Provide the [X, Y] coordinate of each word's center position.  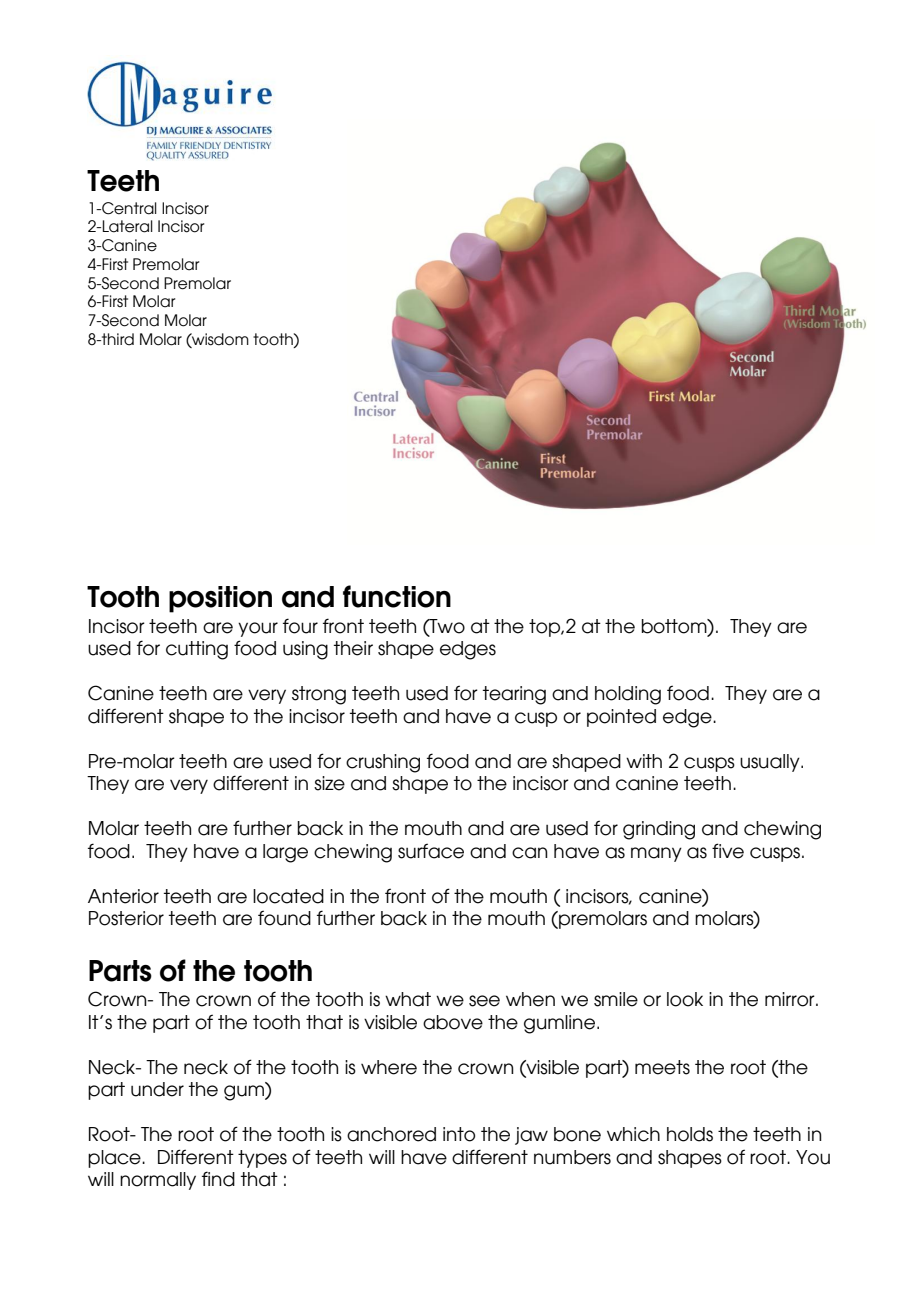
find [218, 1179]
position [220, 599]
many [656, 854]
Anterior [123, 896]
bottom [675, 626]
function [397, 596]
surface [431, 851]
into [459, 1134]
